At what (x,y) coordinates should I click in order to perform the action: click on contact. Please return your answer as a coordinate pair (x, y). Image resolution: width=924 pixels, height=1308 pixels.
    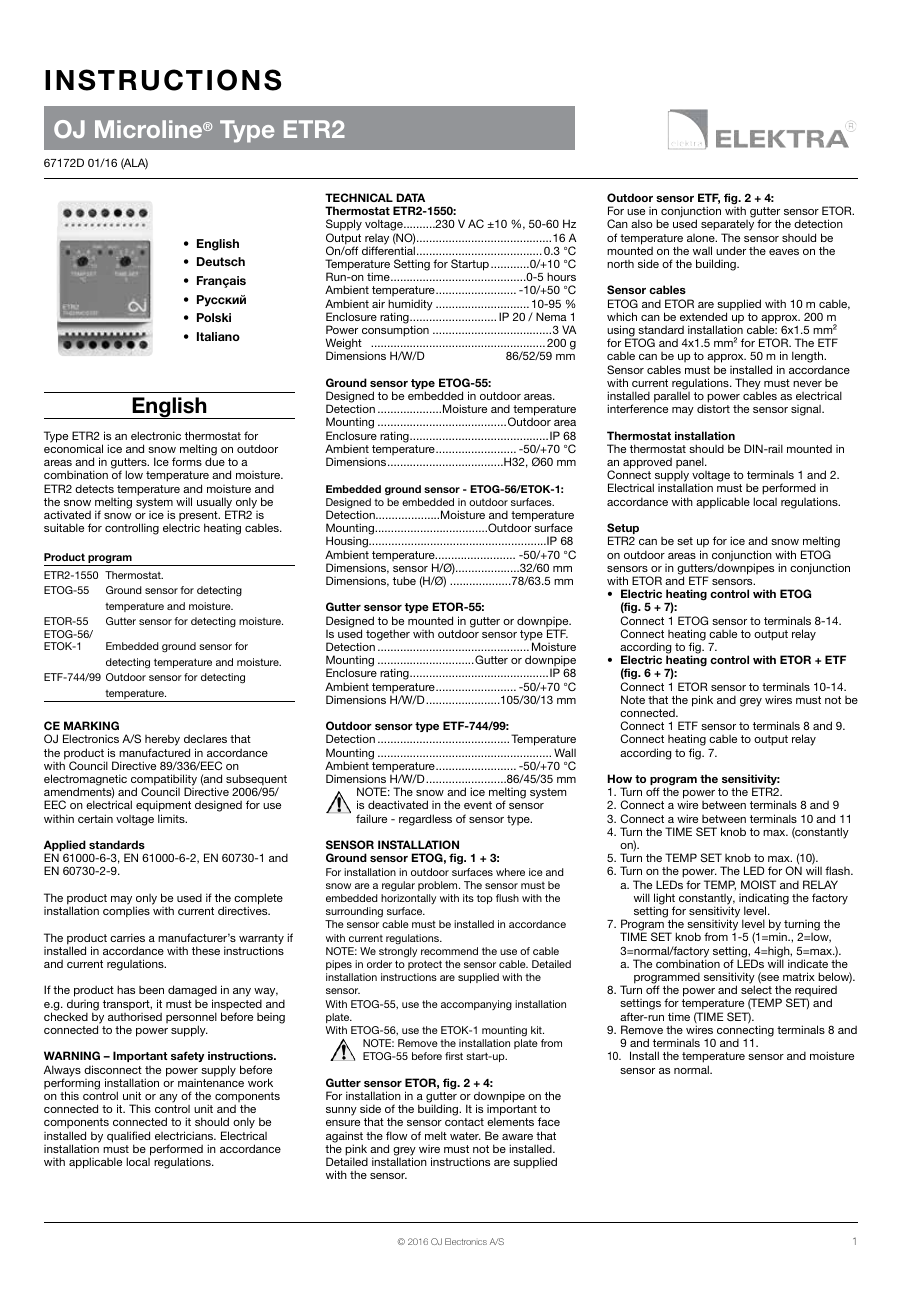
    Looking at the image, I should click on (464, 1122).
